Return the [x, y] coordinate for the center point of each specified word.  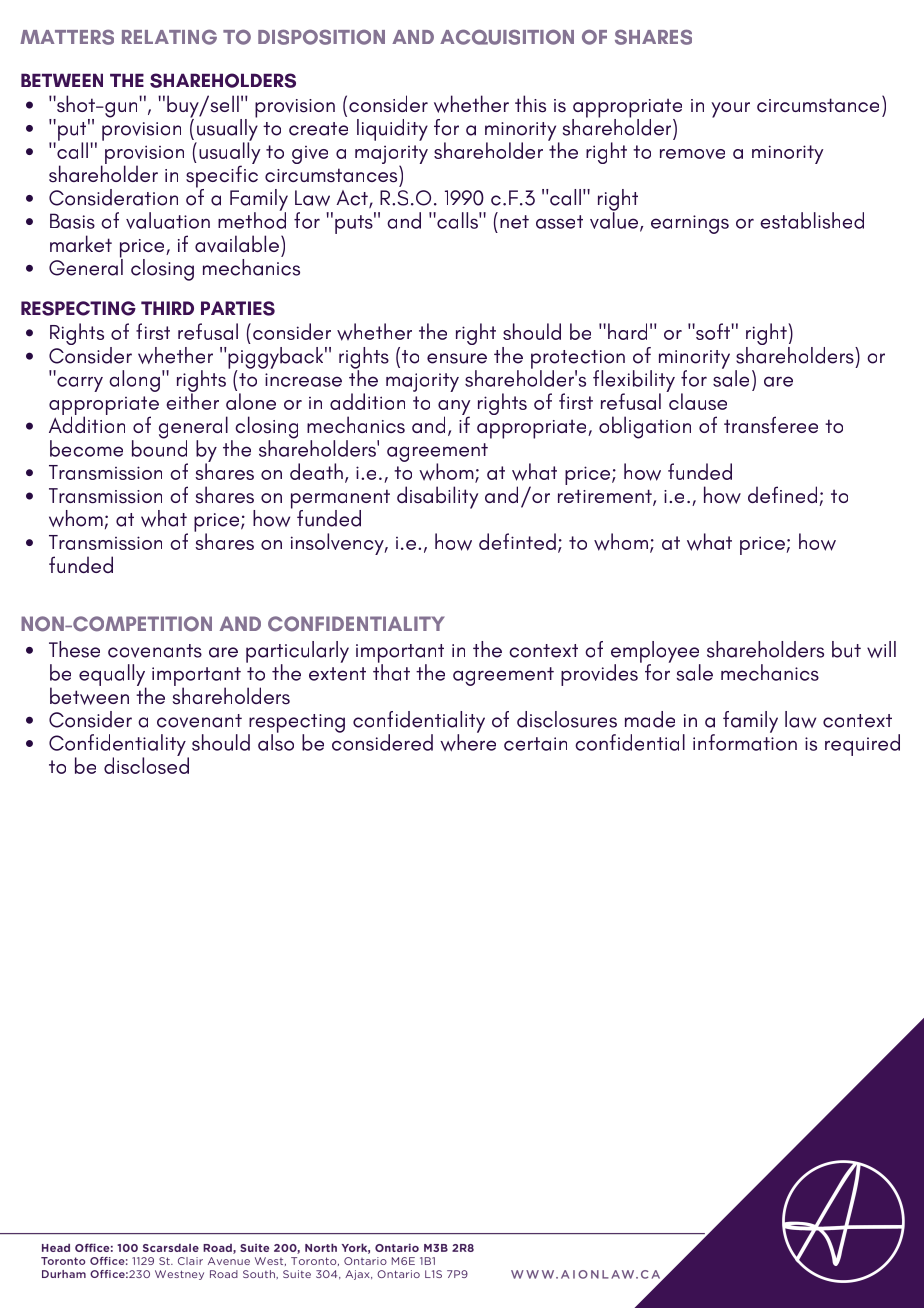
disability [437, 497]
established [812, 220]
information [745, 741]
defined [784, 496]
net [514, 222]
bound [159, 447]
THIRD [167, 308]
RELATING [169, 37]
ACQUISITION [507, 37]
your [730, 110]
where [468, 741]
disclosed [146, 764]
